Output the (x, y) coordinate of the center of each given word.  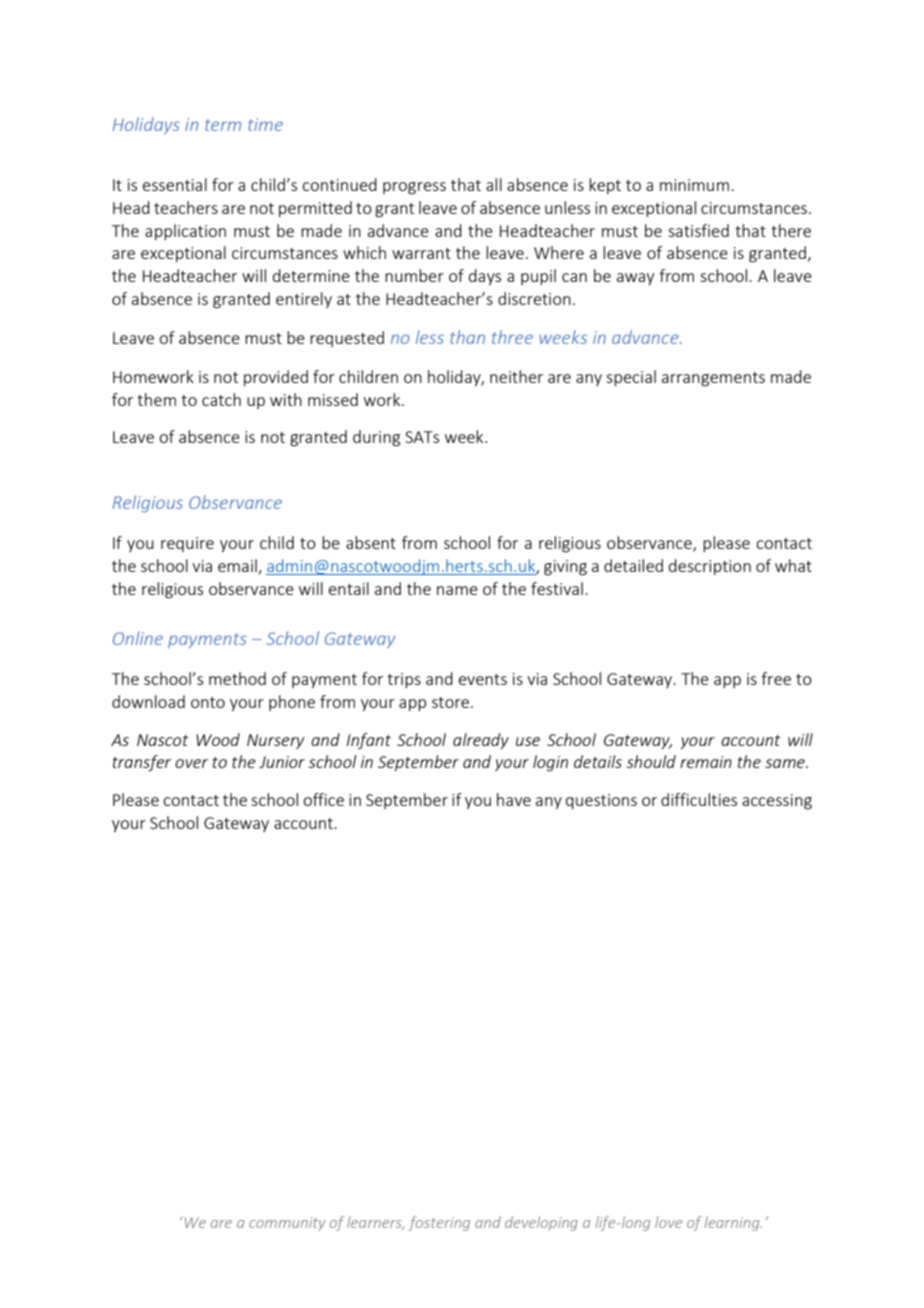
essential (175, 184)
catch (221, 399)
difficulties (699, 799)
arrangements (713, 379)
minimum (694, 185)
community (287, 1224)
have (514, 799)
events (483, 679)
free (776, 678)
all (494, 184)
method (237, 678)
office (323, 799)
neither (516, 376)
